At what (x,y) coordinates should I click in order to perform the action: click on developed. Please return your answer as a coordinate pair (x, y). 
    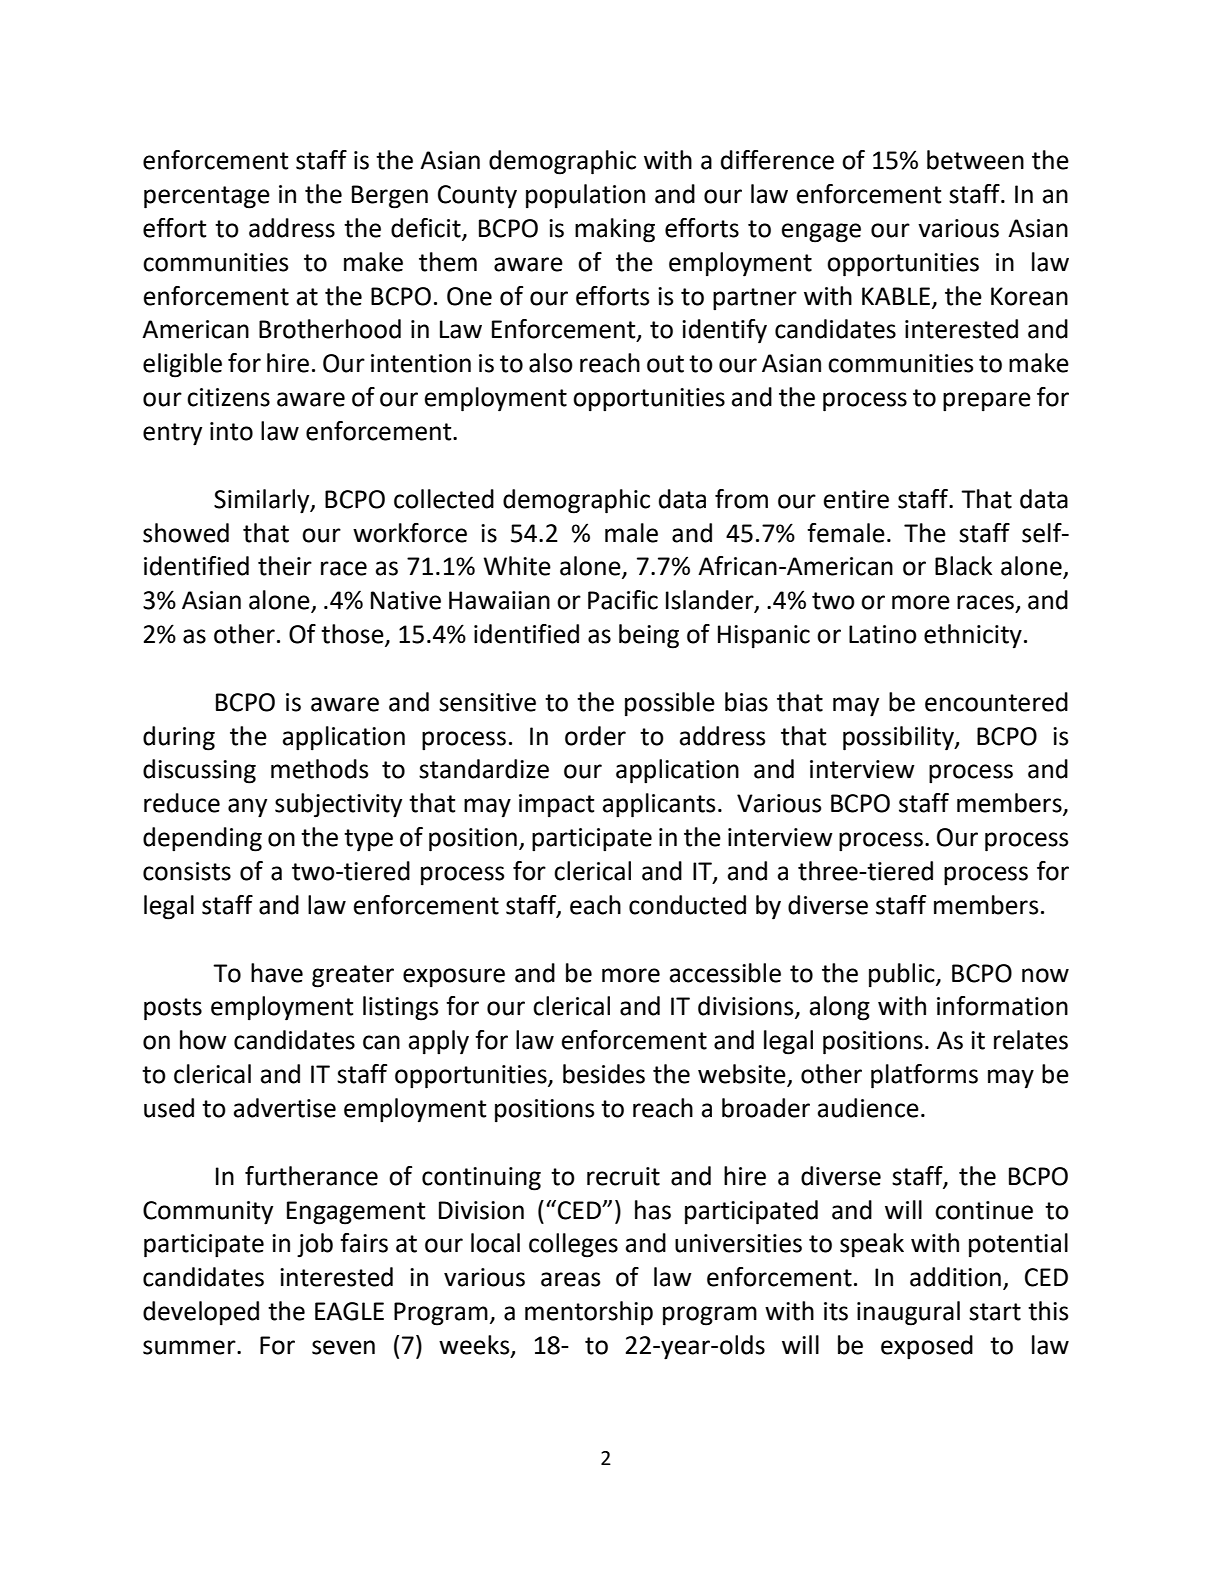
    Looking at the image, I should click on (201, 1313).
